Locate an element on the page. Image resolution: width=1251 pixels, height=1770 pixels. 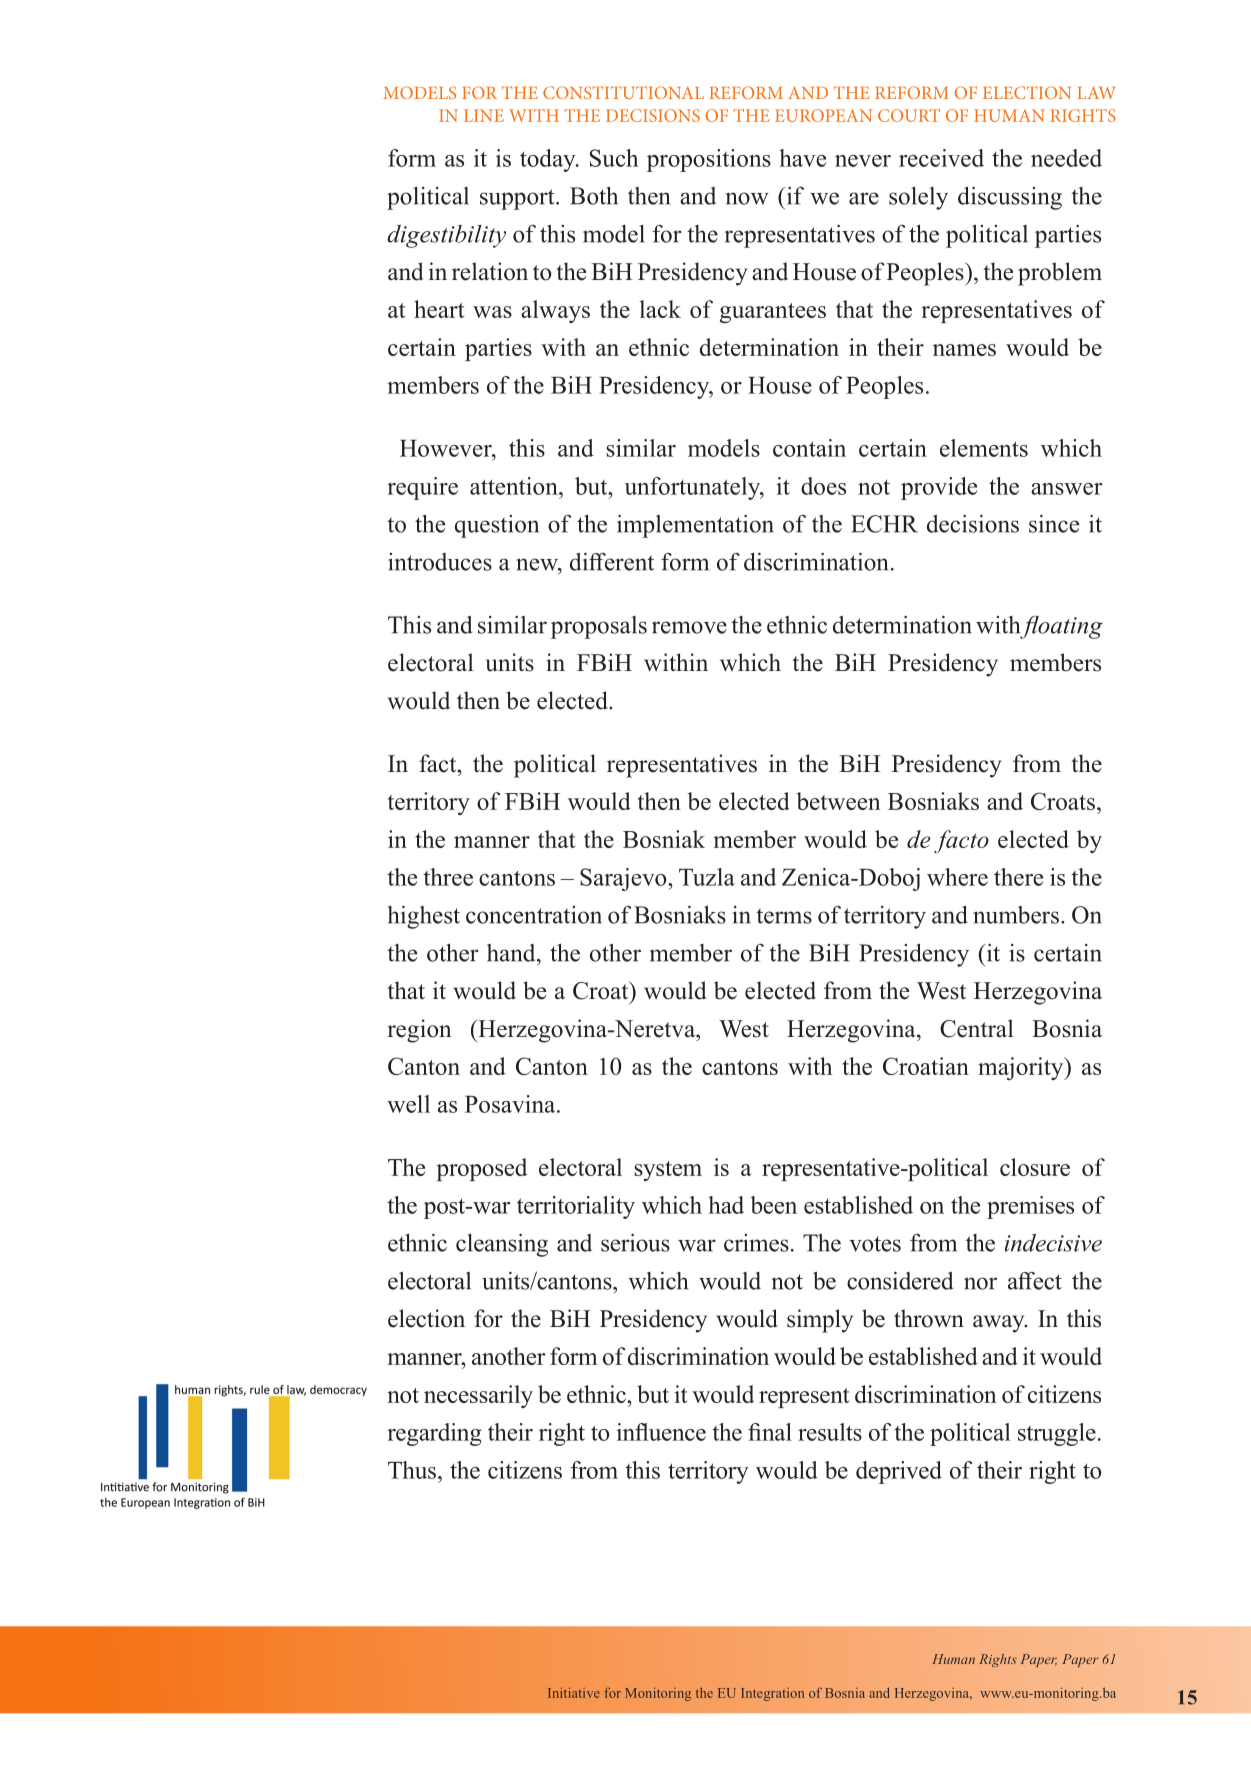
remove is located at coordinates (689, 627).
